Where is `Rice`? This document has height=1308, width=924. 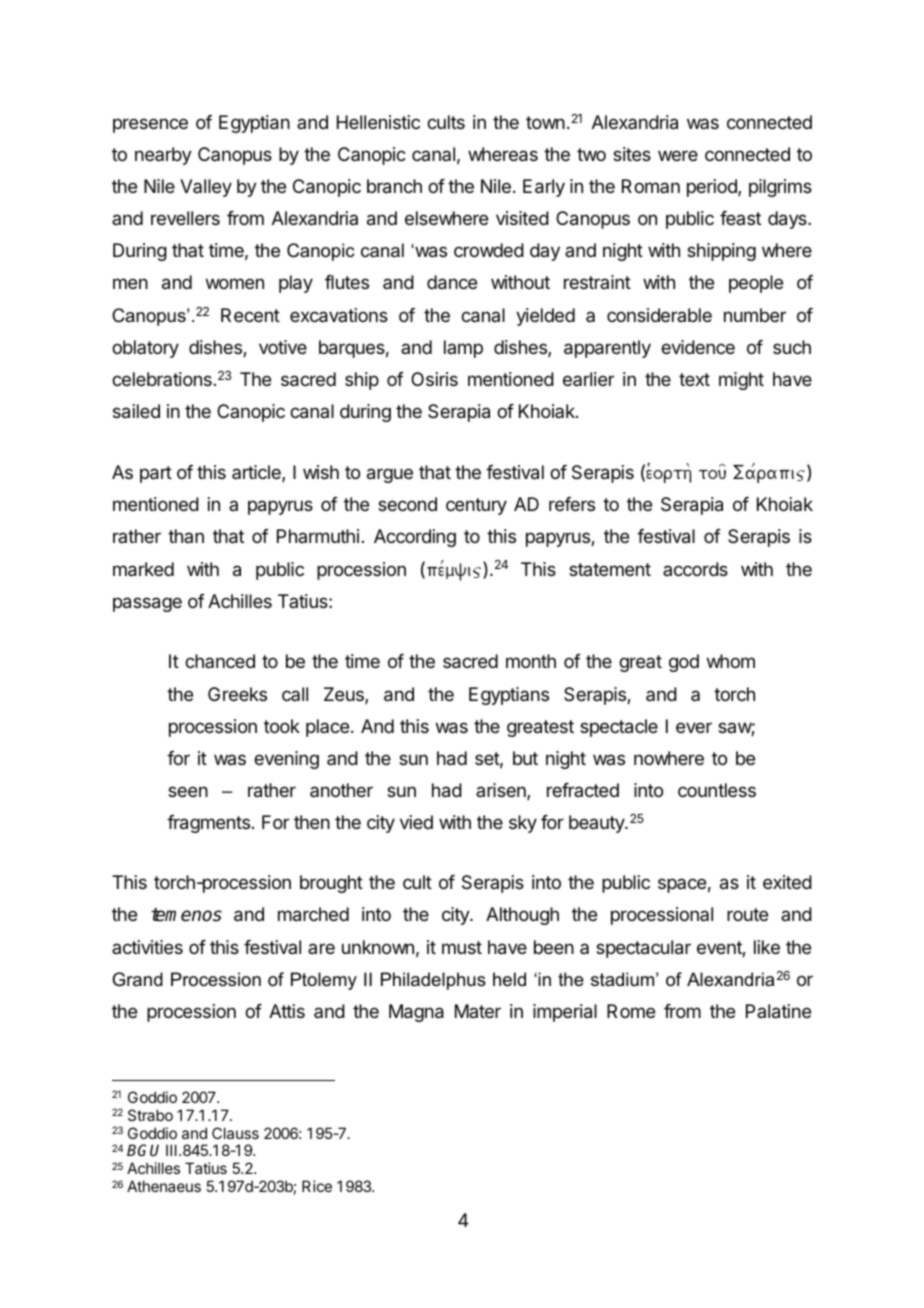
Rice is located at coordinates (317, 1186).
